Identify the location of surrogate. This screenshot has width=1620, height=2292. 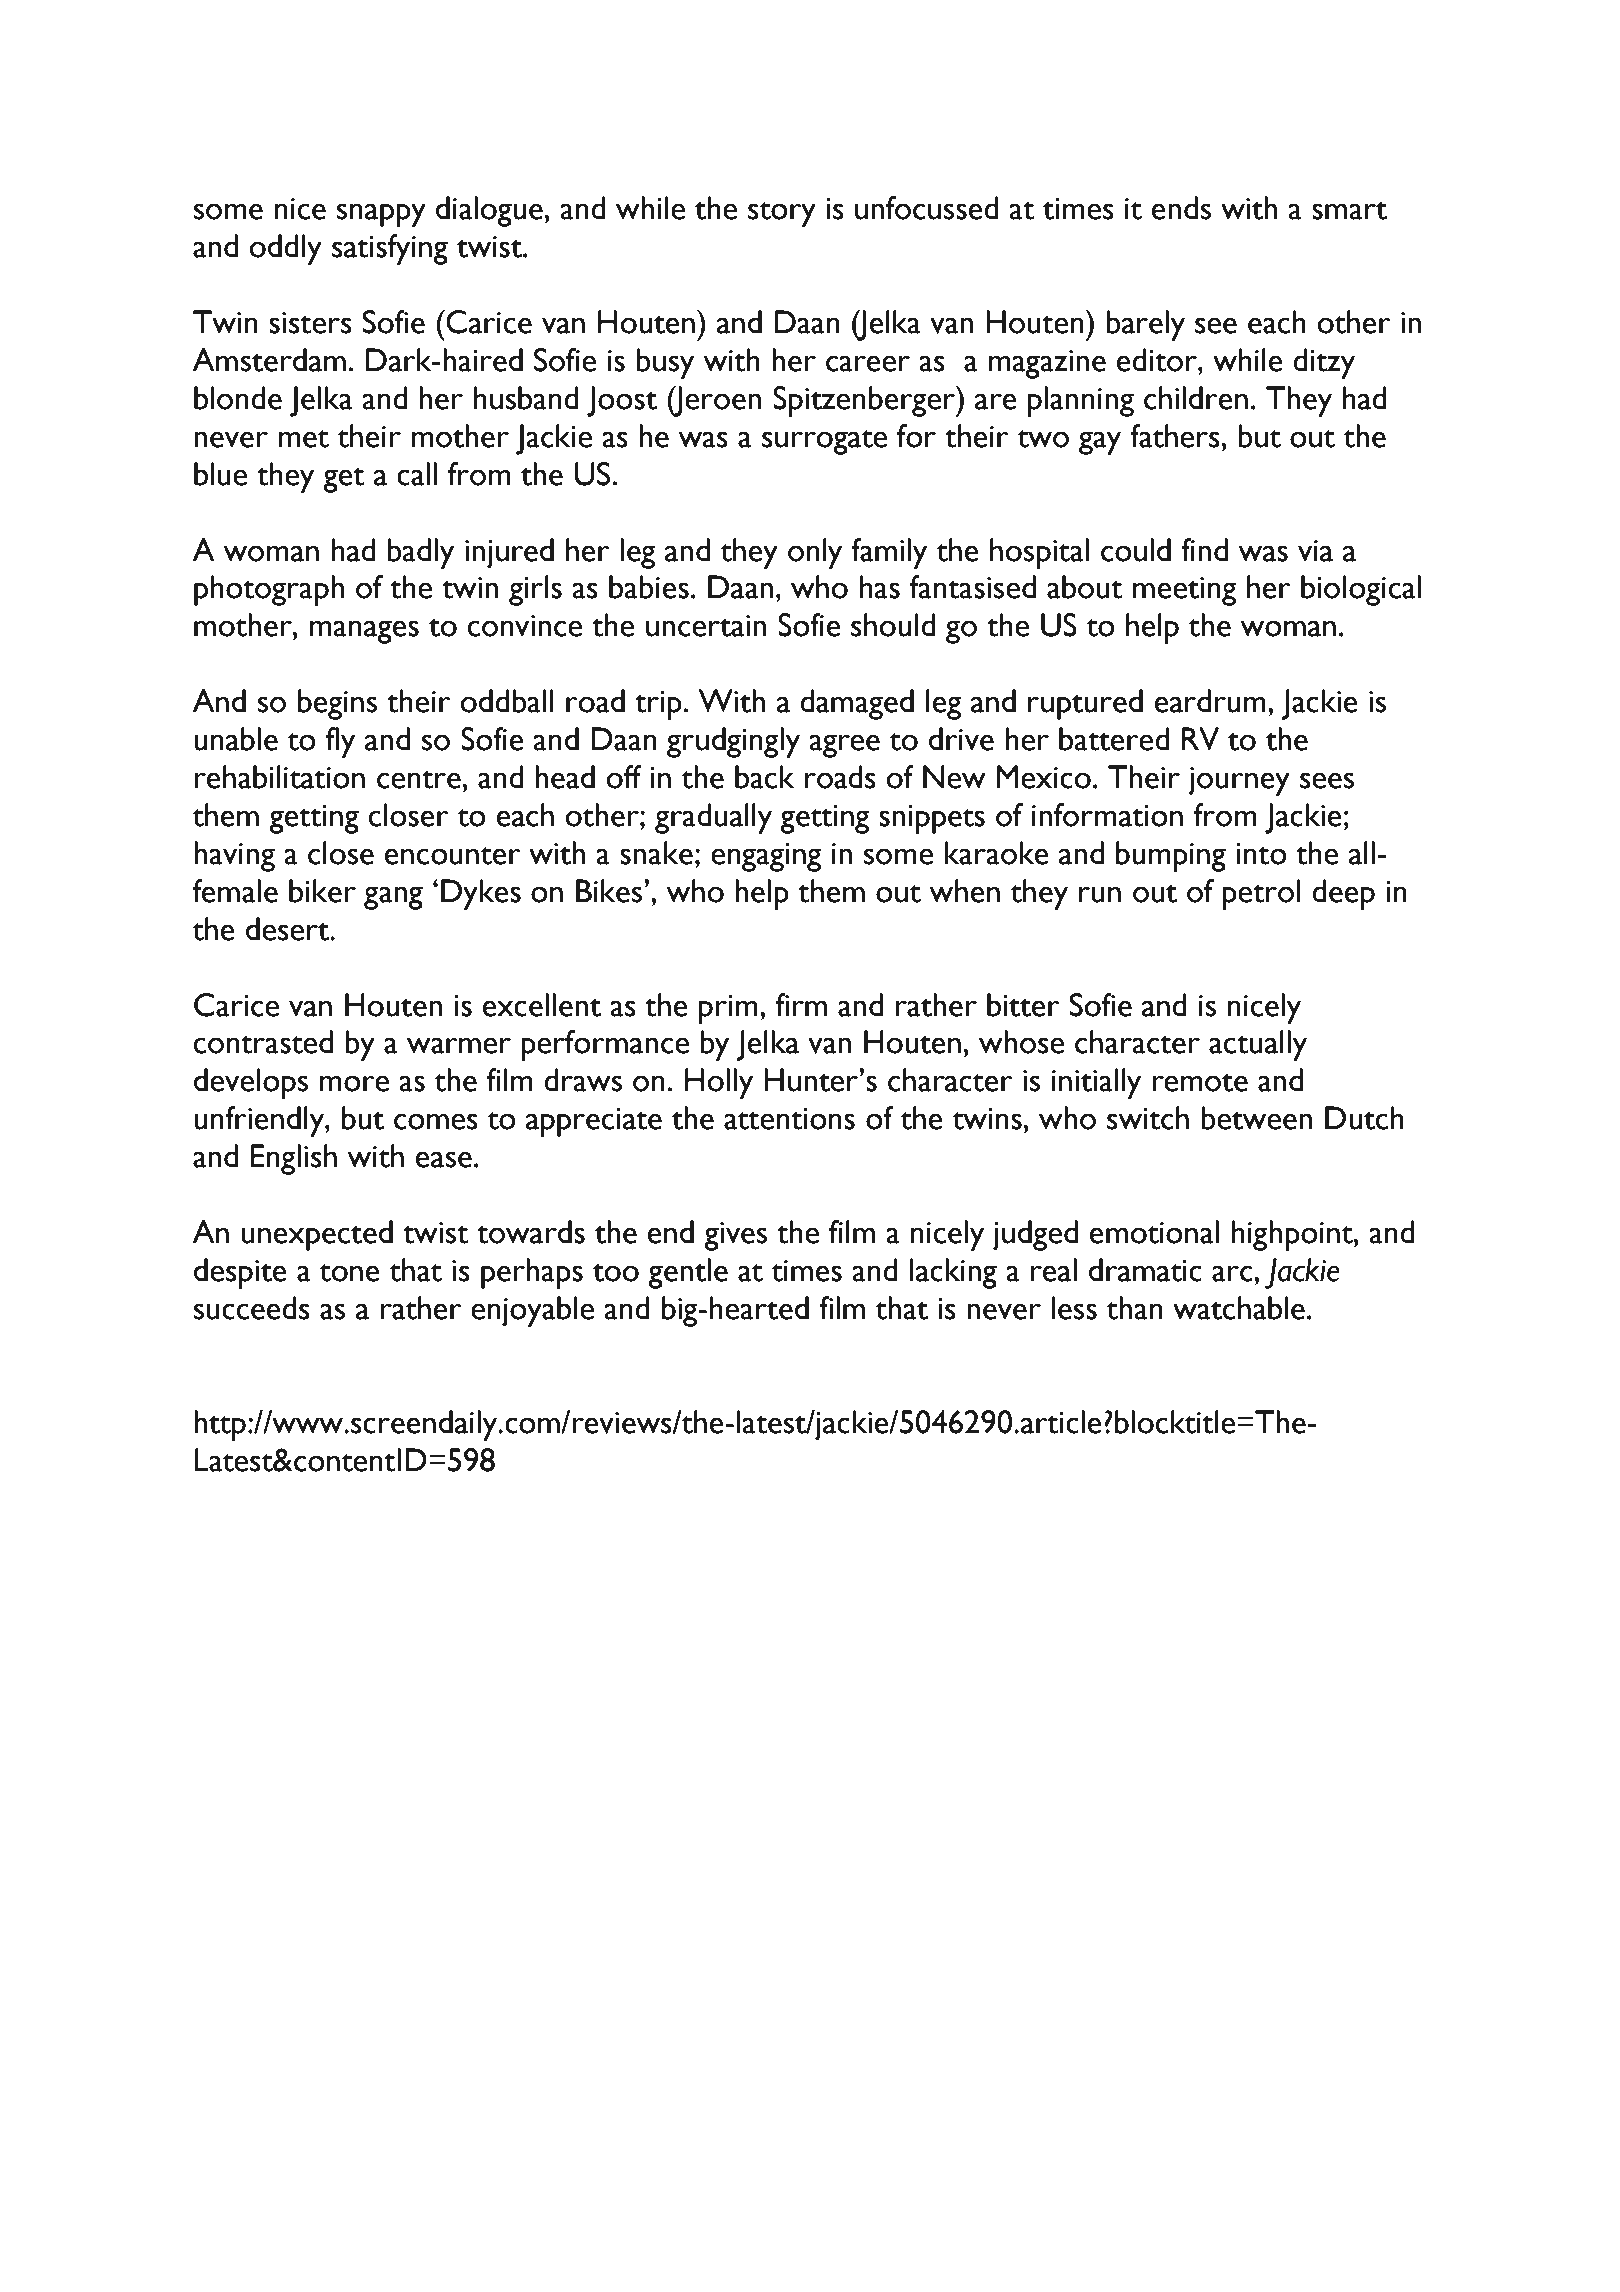
(824, 442).
